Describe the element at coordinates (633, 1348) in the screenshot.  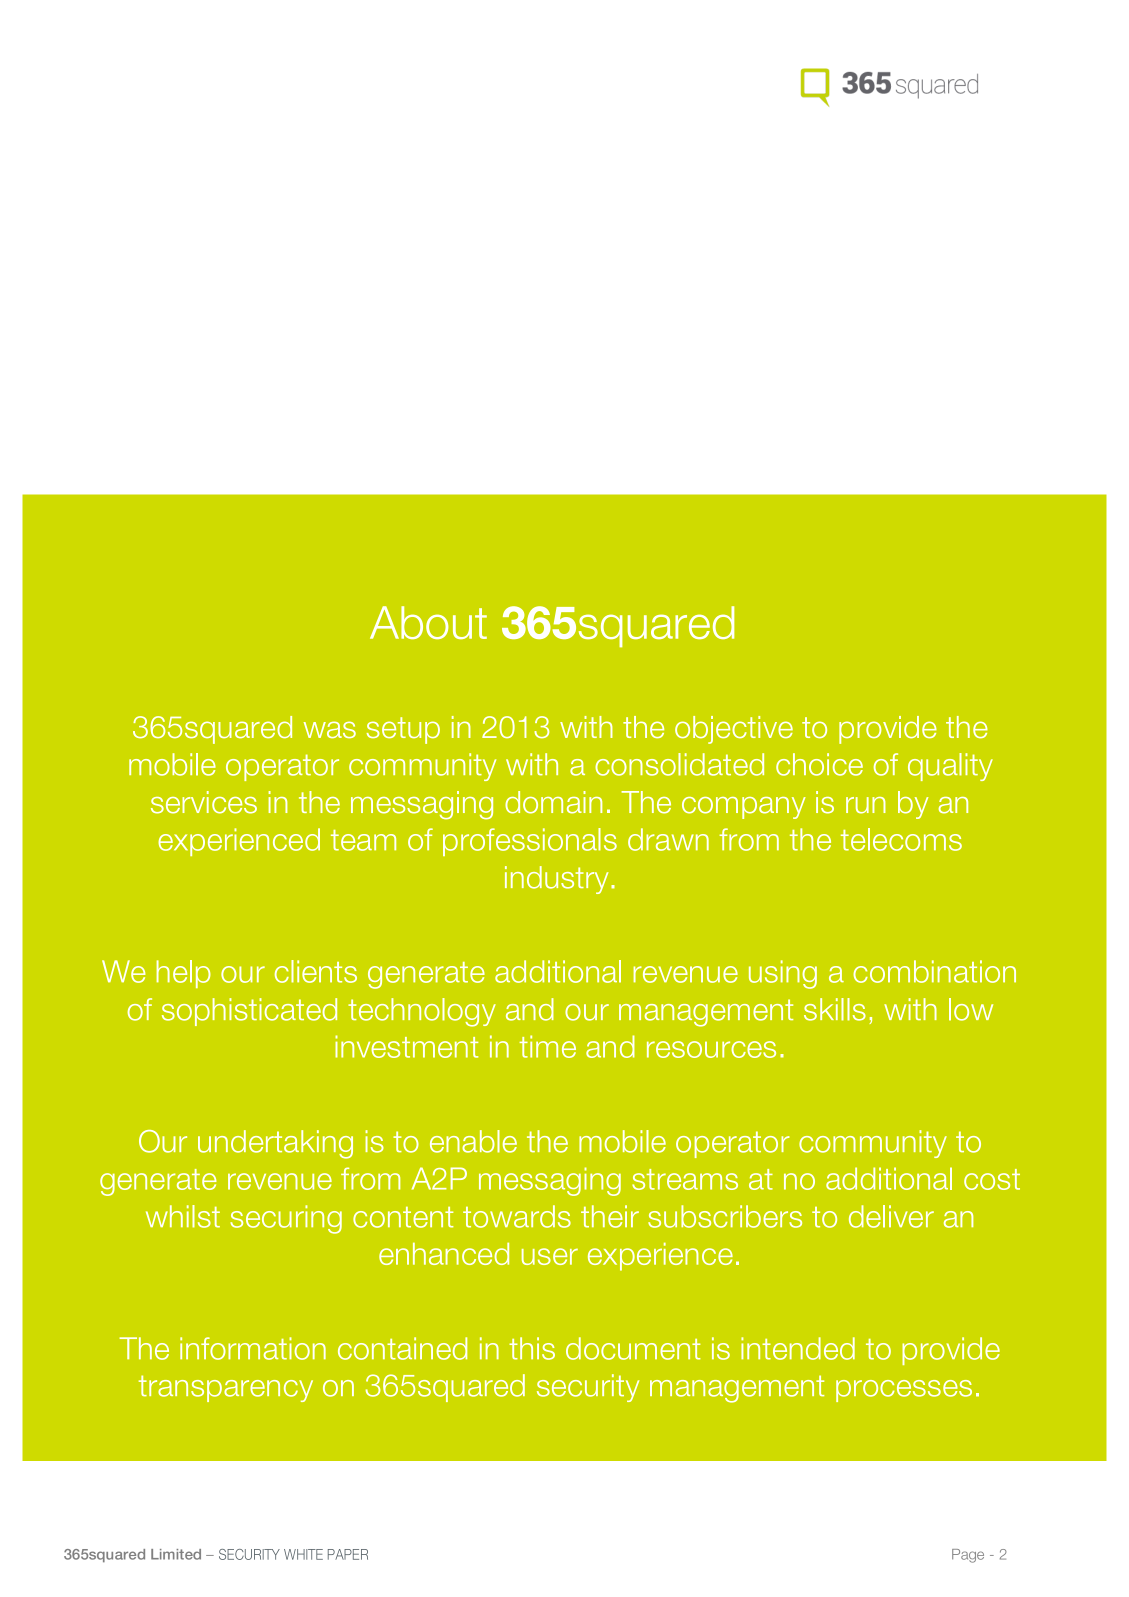
I see `document` at that location.
